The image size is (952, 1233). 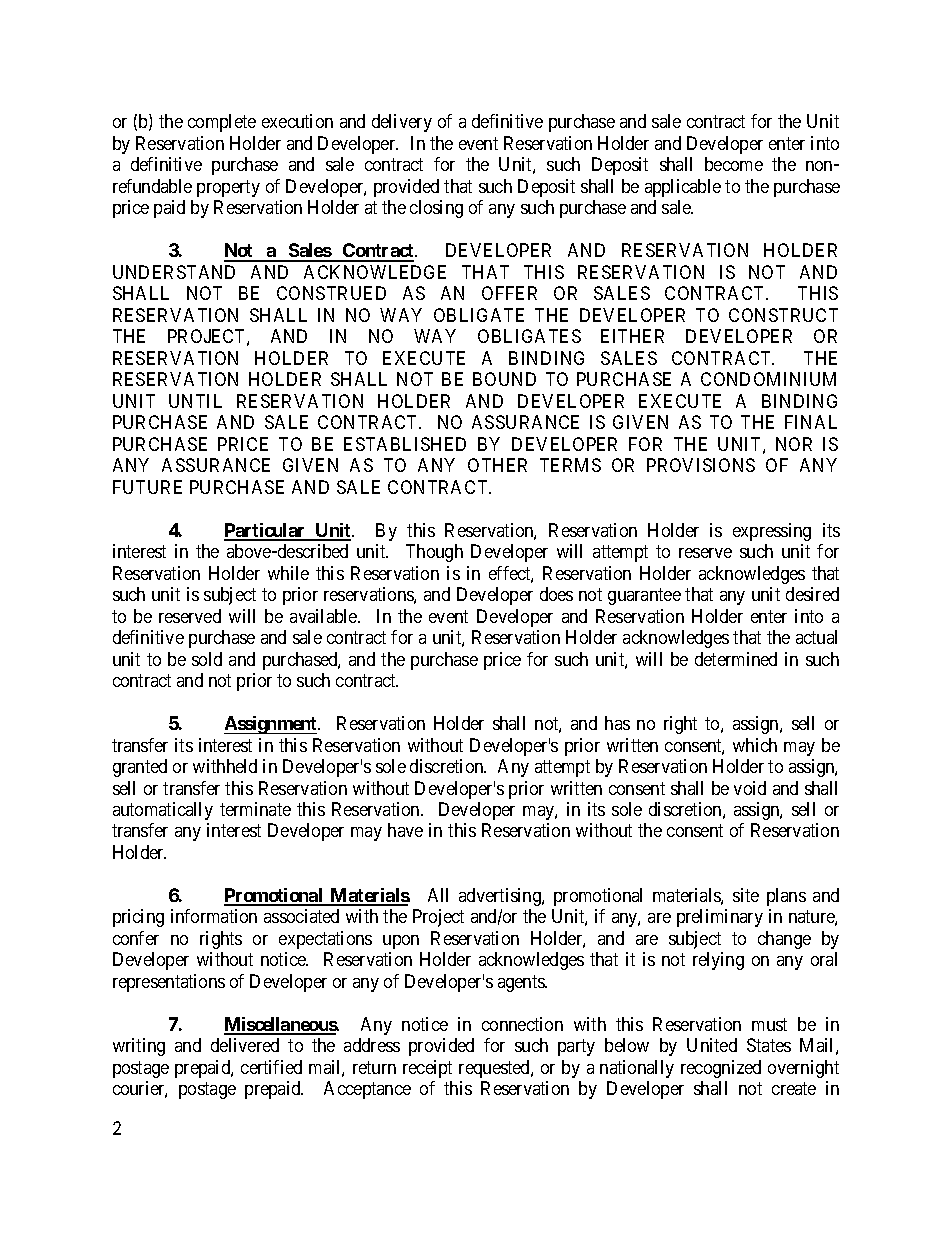 What do you see at coordinates (245, 1045) in the image?
I see `delivered` at bounding box center [245, 1045].
